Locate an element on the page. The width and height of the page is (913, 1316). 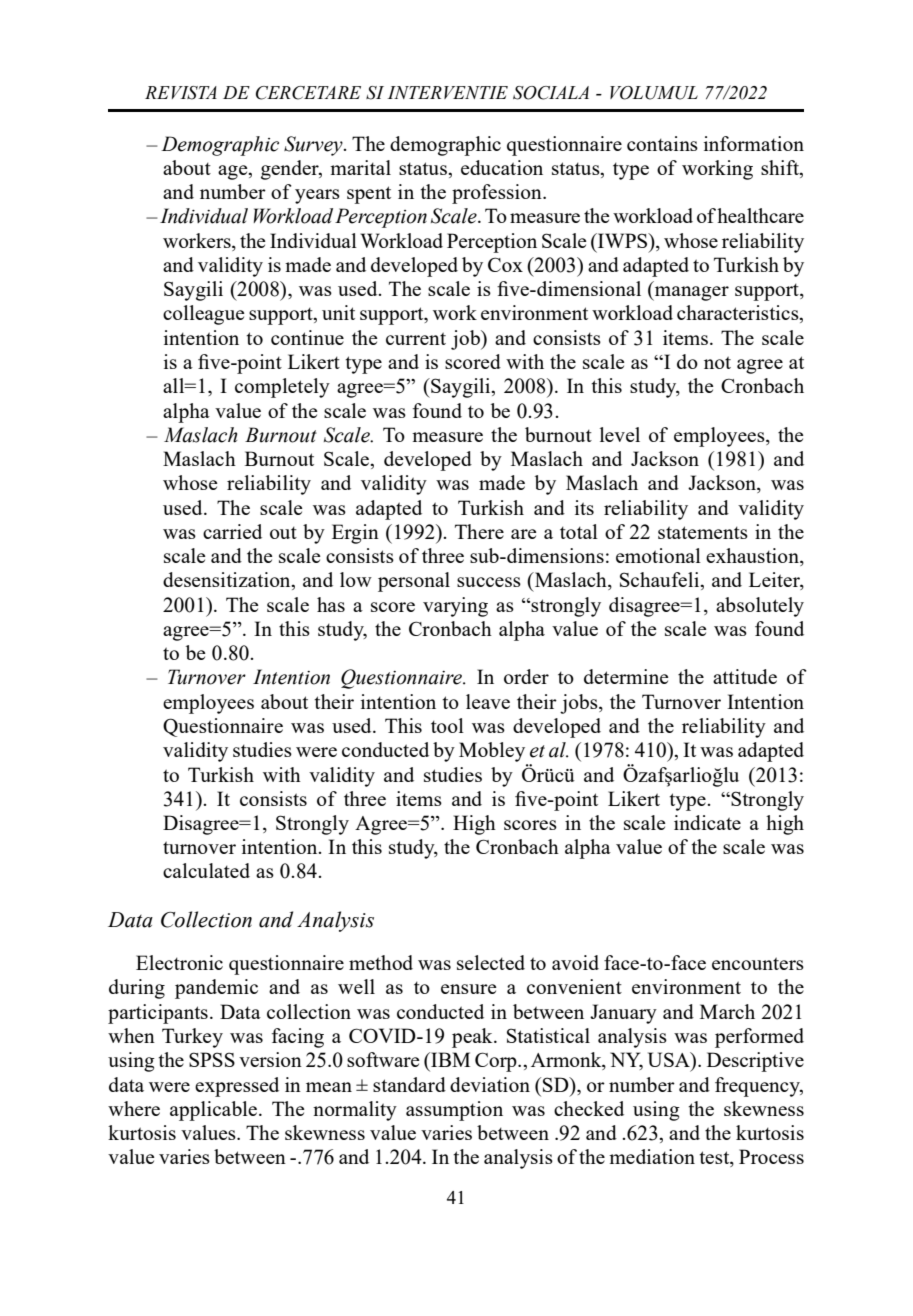
Electronic is located at coordinates (179, 962).
